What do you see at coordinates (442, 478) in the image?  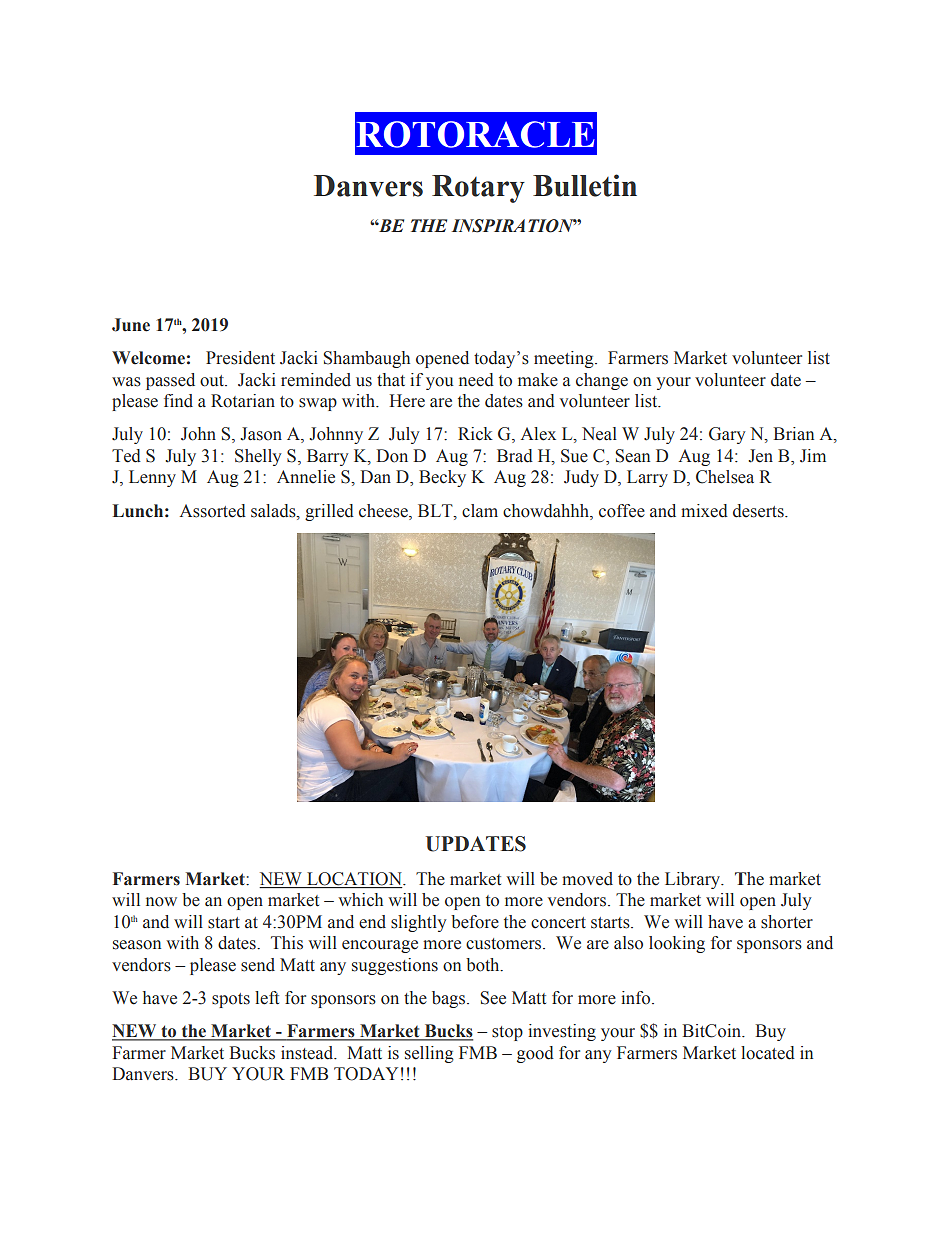 I see `Becky` at bounding box center [442, 478].
